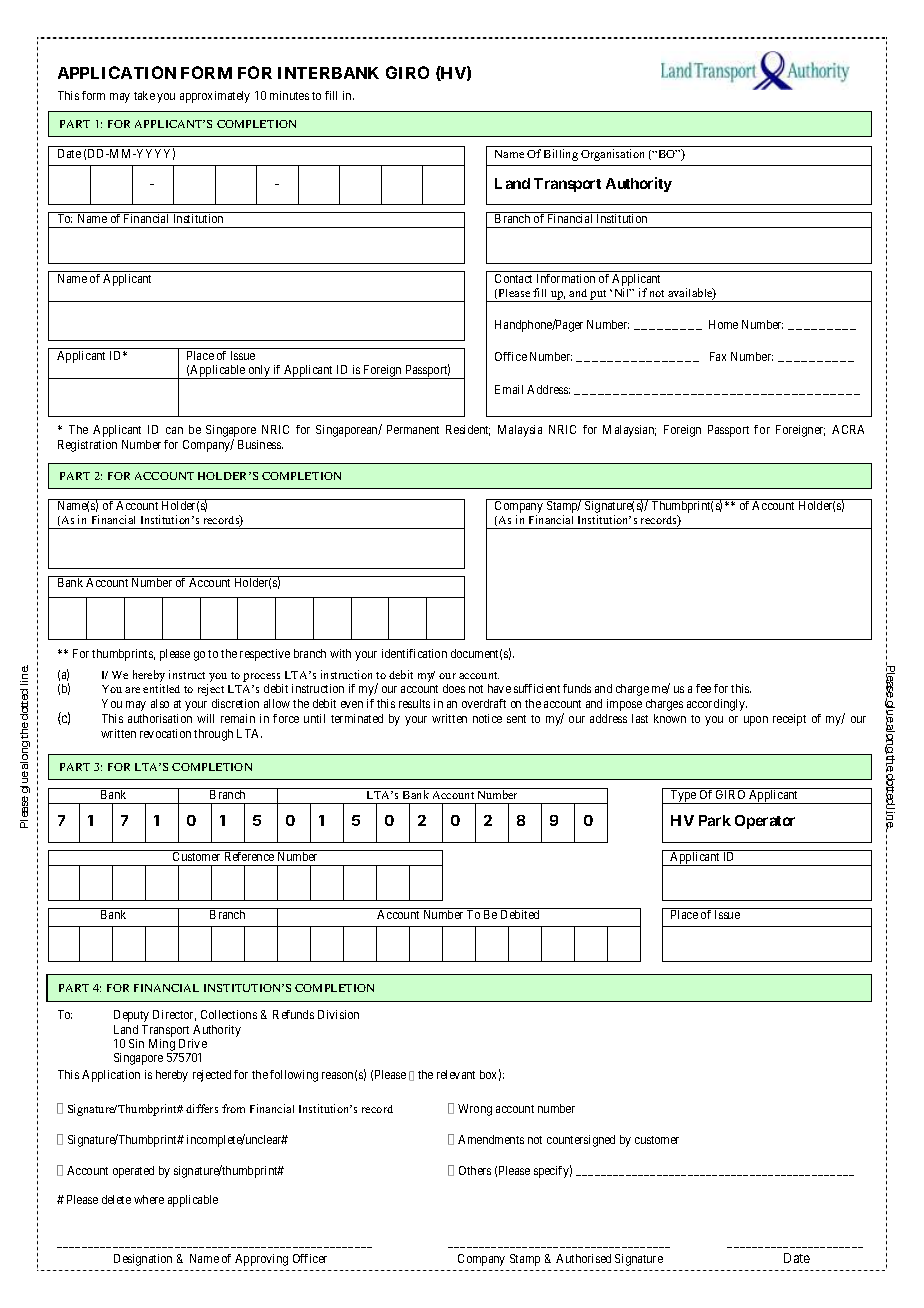 The height and width of the screenshot is (1308, 924). What do you see at coordinates (174, 1015) in the screenshot?
I see `Director` at bounding box center [174, 1015].
